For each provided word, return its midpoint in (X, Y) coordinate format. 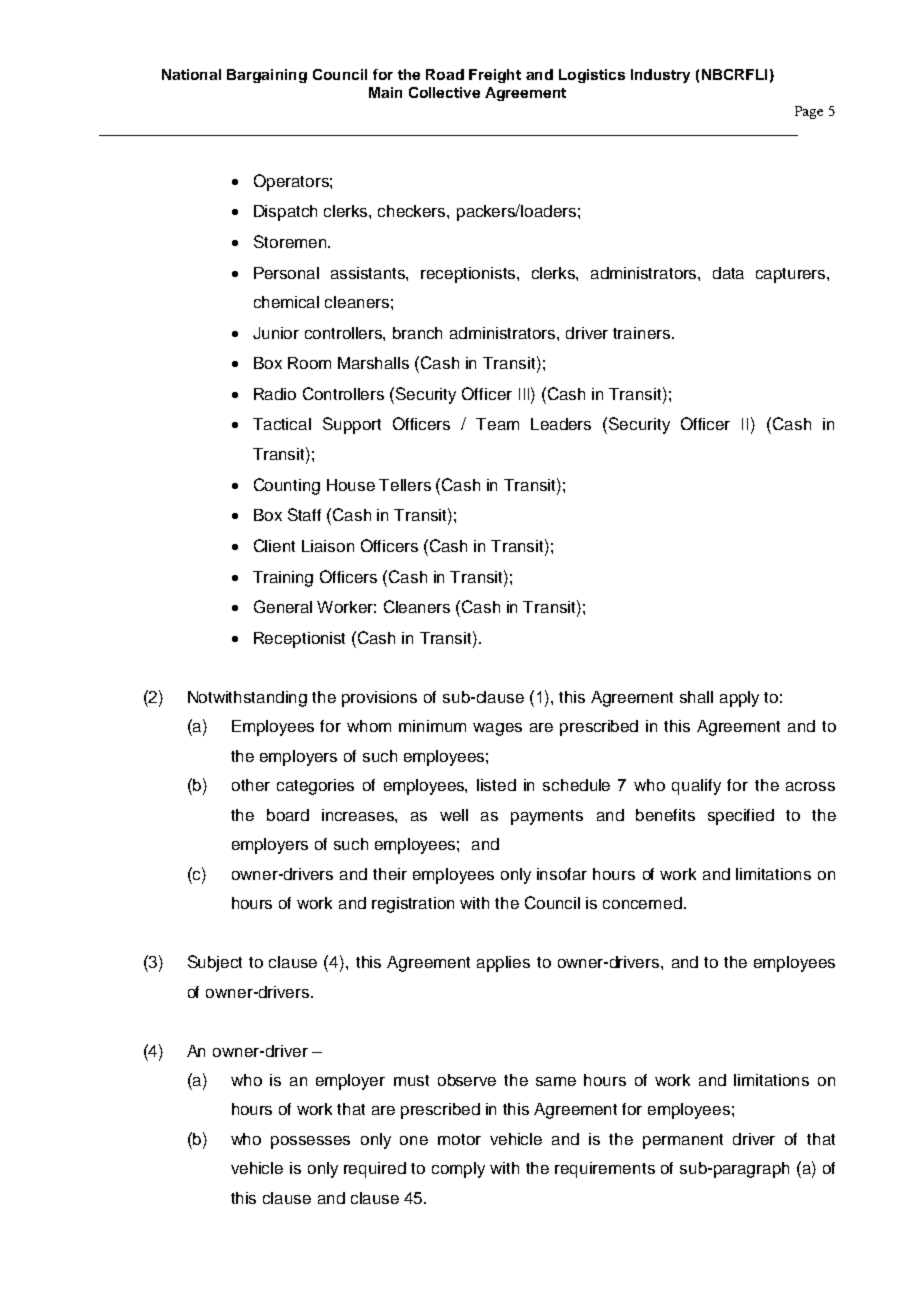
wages (497, 729)
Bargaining (267, 76)
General (283, 606)
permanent (683, 1141)
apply (739, 699)
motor (459, 1139)
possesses (310, 1142)
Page (809, 112)
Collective (444, 92)
